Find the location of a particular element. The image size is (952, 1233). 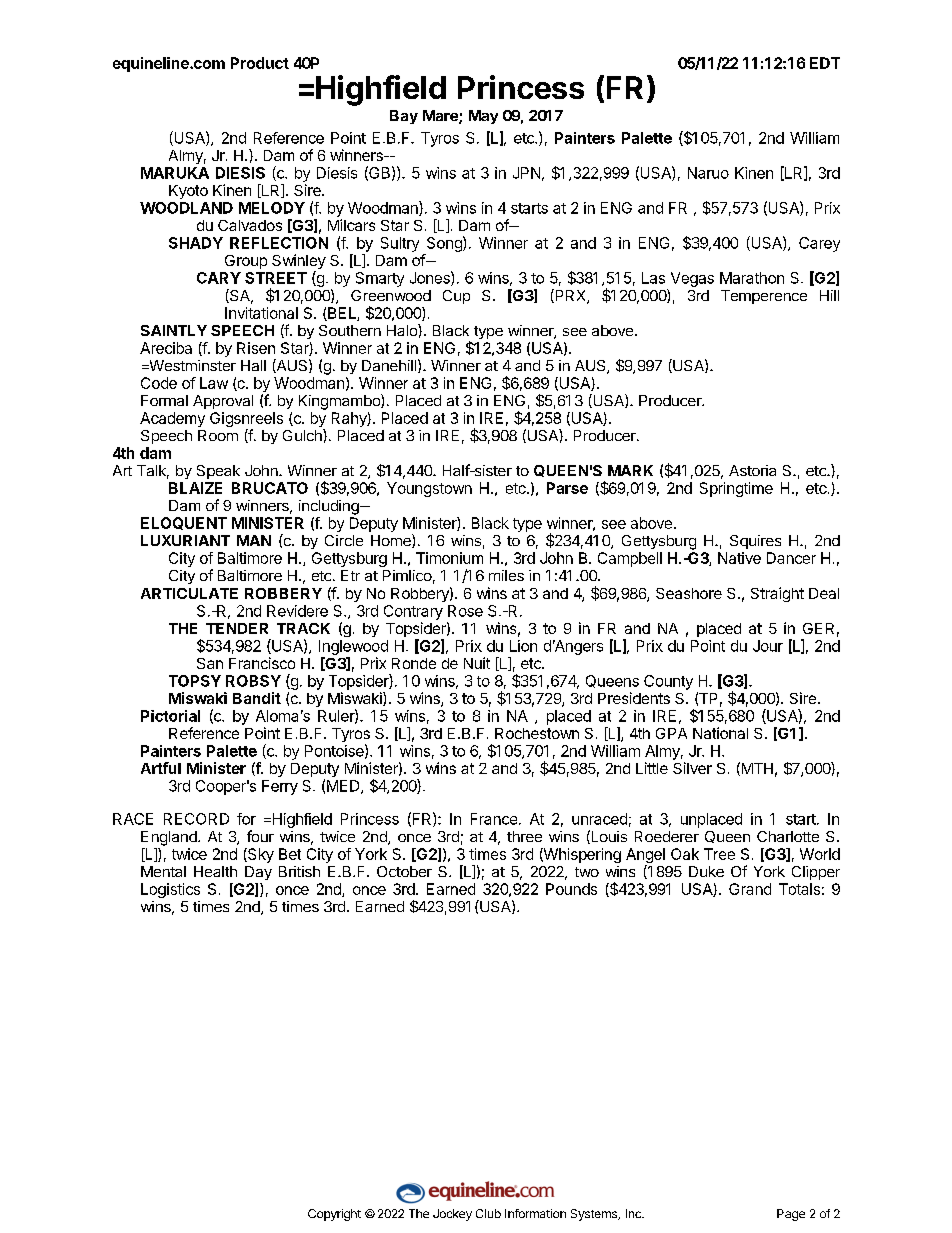

Product is located at coordinates (260, 63).
